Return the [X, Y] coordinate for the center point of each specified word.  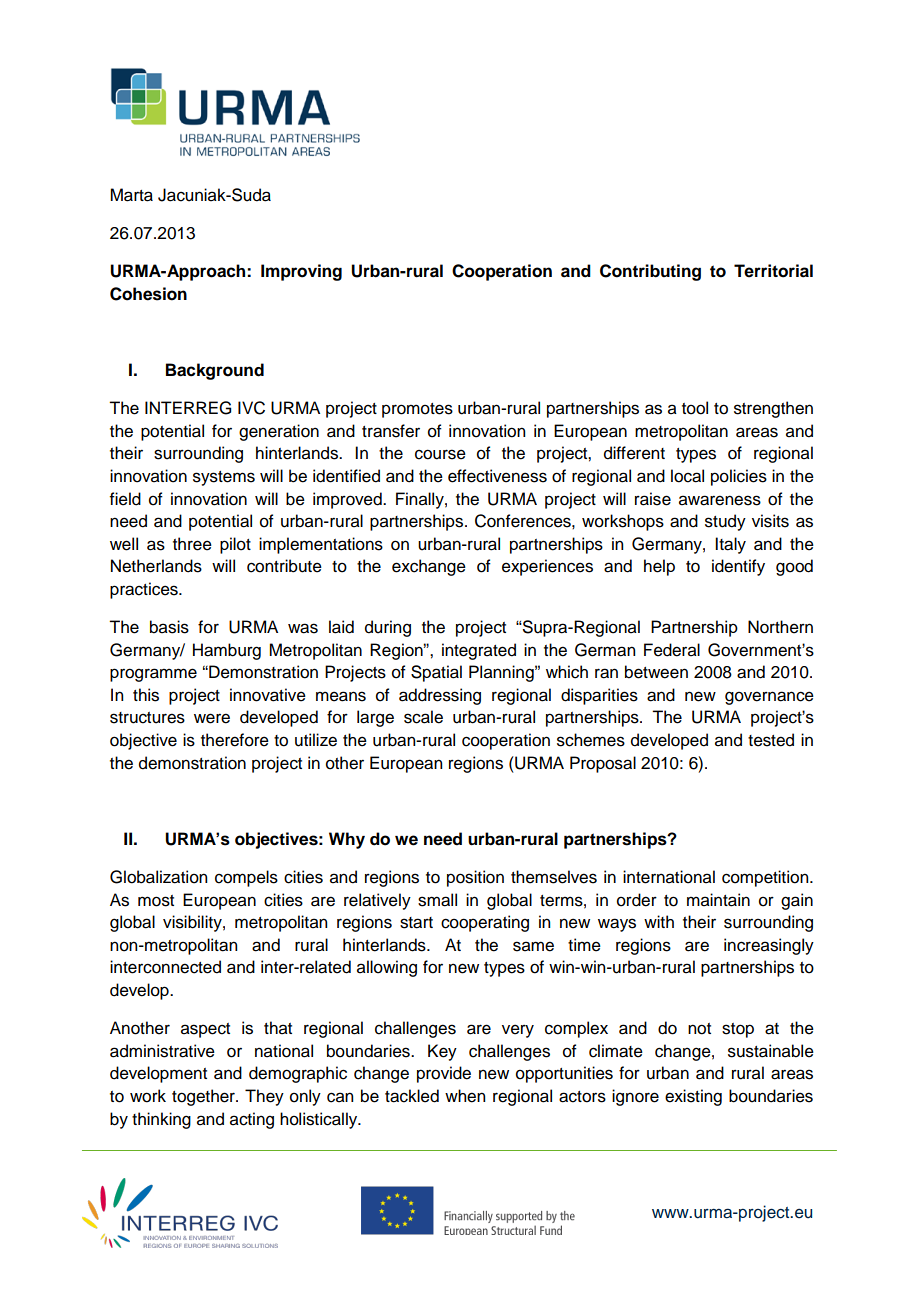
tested [771, 740]
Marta [131, 195]
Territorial [773, 271]
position [475, 878]
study [725, 522]
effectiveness [497, 476]
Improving [301, 272]
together [204, 1097]
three [192, 544]
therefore [235, 740]
